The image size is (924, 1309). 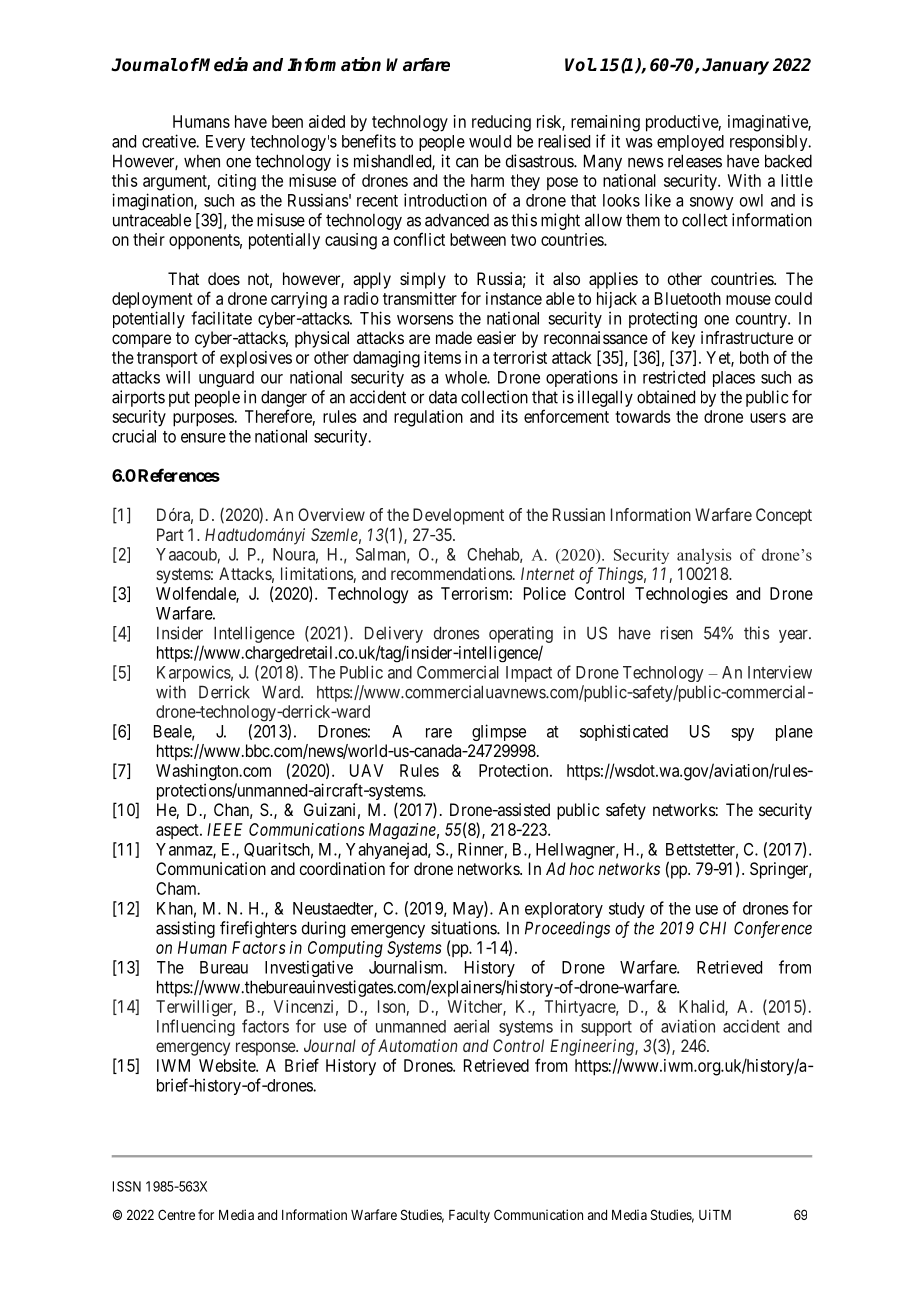 What do you see at coordinates (170, 534) in the screenshot?
I see `Part` at bounding box center [170, 534].
